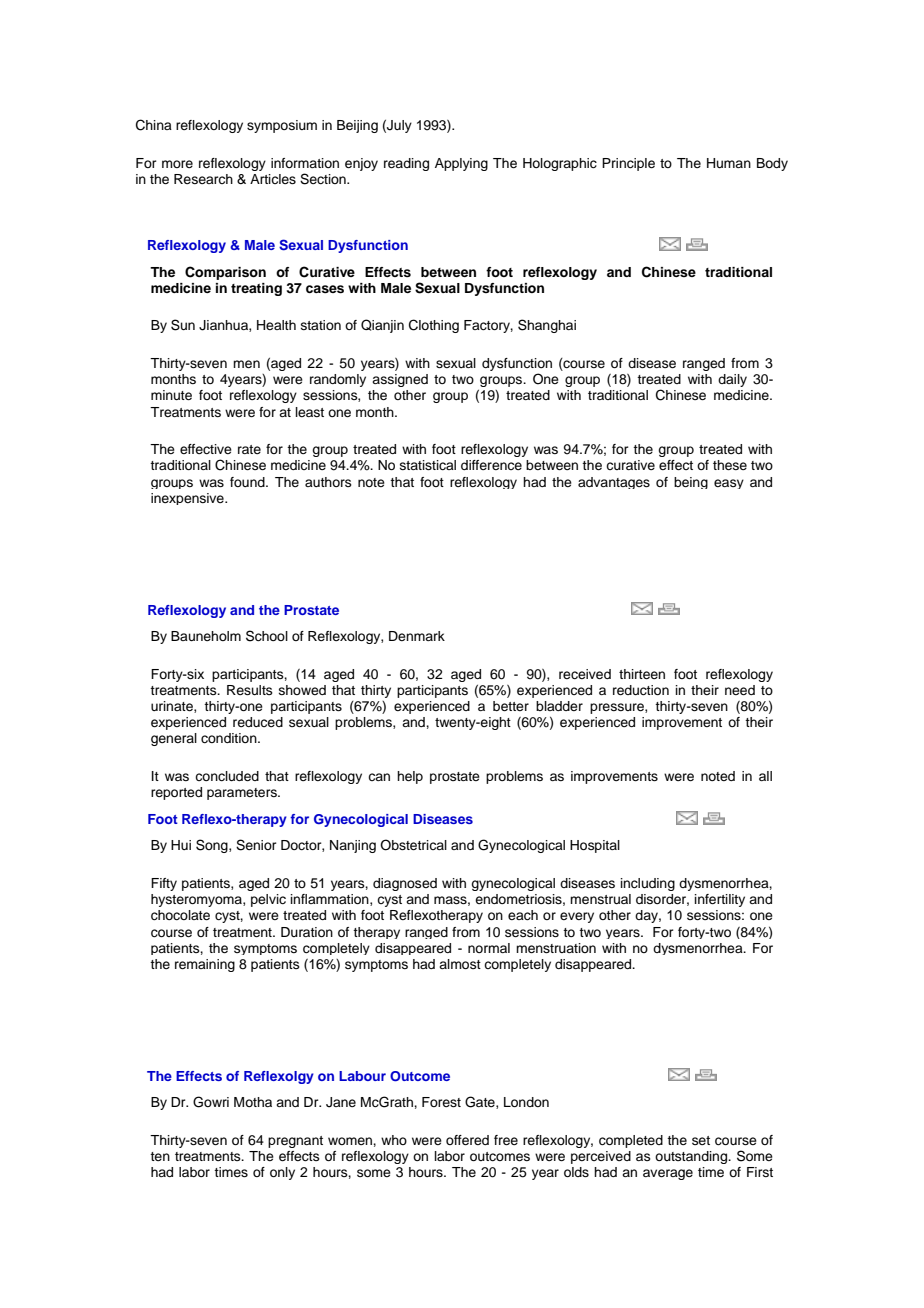 This image has width=924, height=1308. Describe the element at coordinates (413, 845) in the image. I see `Obstetrical` at that location.
